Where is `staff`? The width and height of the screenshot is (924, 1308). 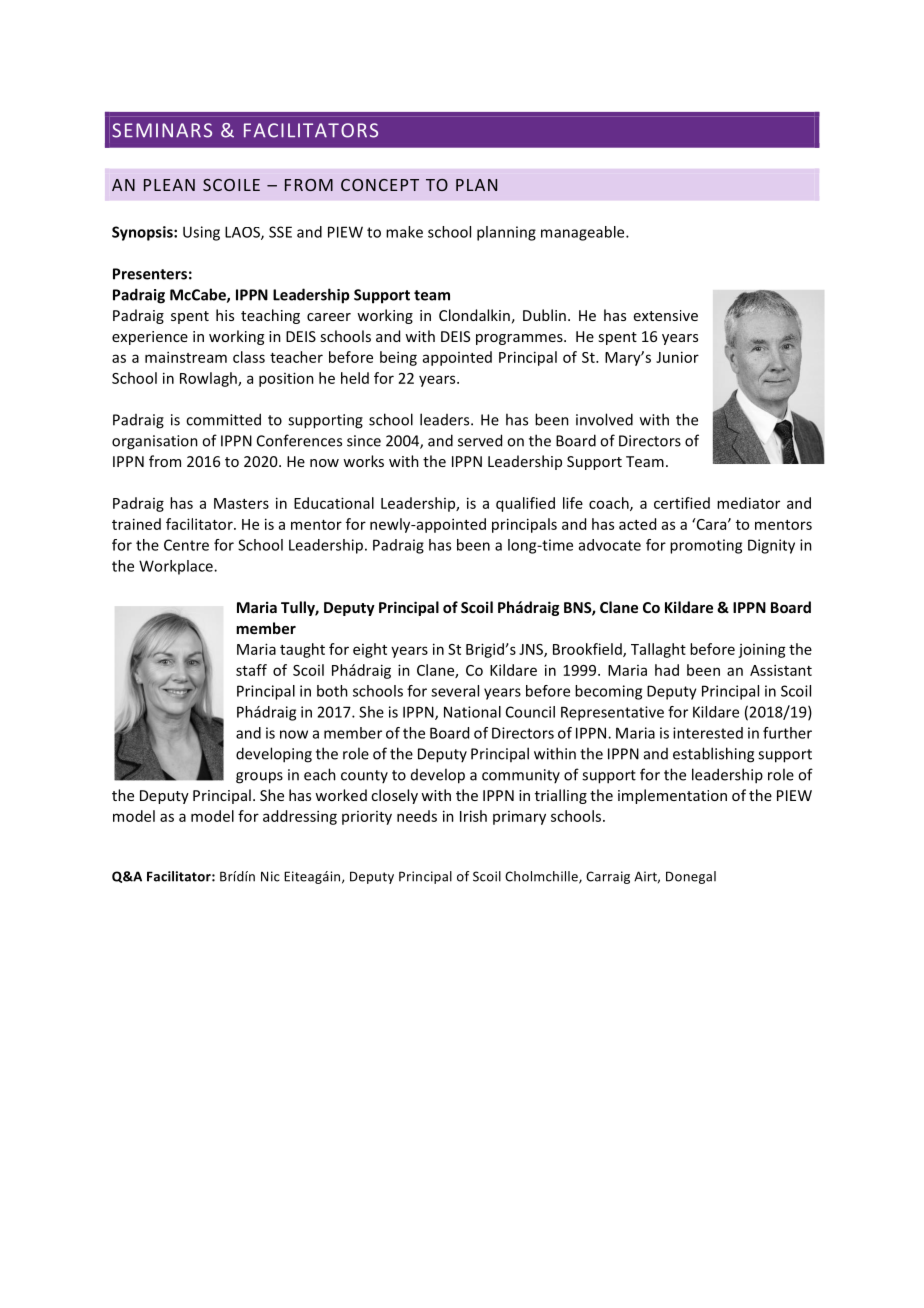 staff is located at coordinates (251, 670).
